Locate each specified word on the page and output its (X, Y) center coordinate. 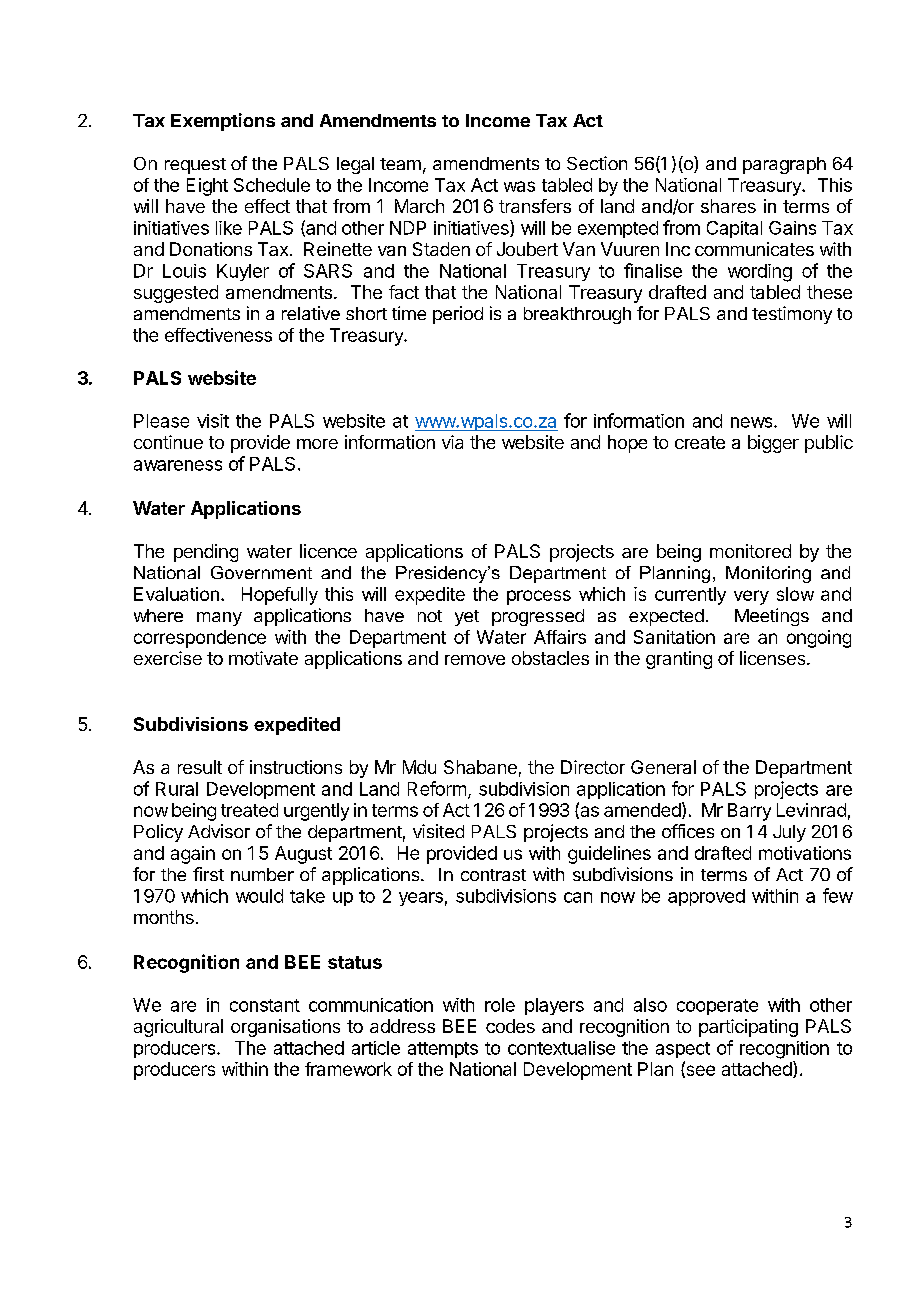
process (539, 597)
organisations (285, 1028)
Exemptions (223, 122)
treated (249, 810)
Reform (437, 788)
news (753, 422)
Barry (749, 812)
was (519, 186)
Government (261, 572)
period (458, 315)
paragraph (784, 165)
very (751, 597)
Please (161, 421)
